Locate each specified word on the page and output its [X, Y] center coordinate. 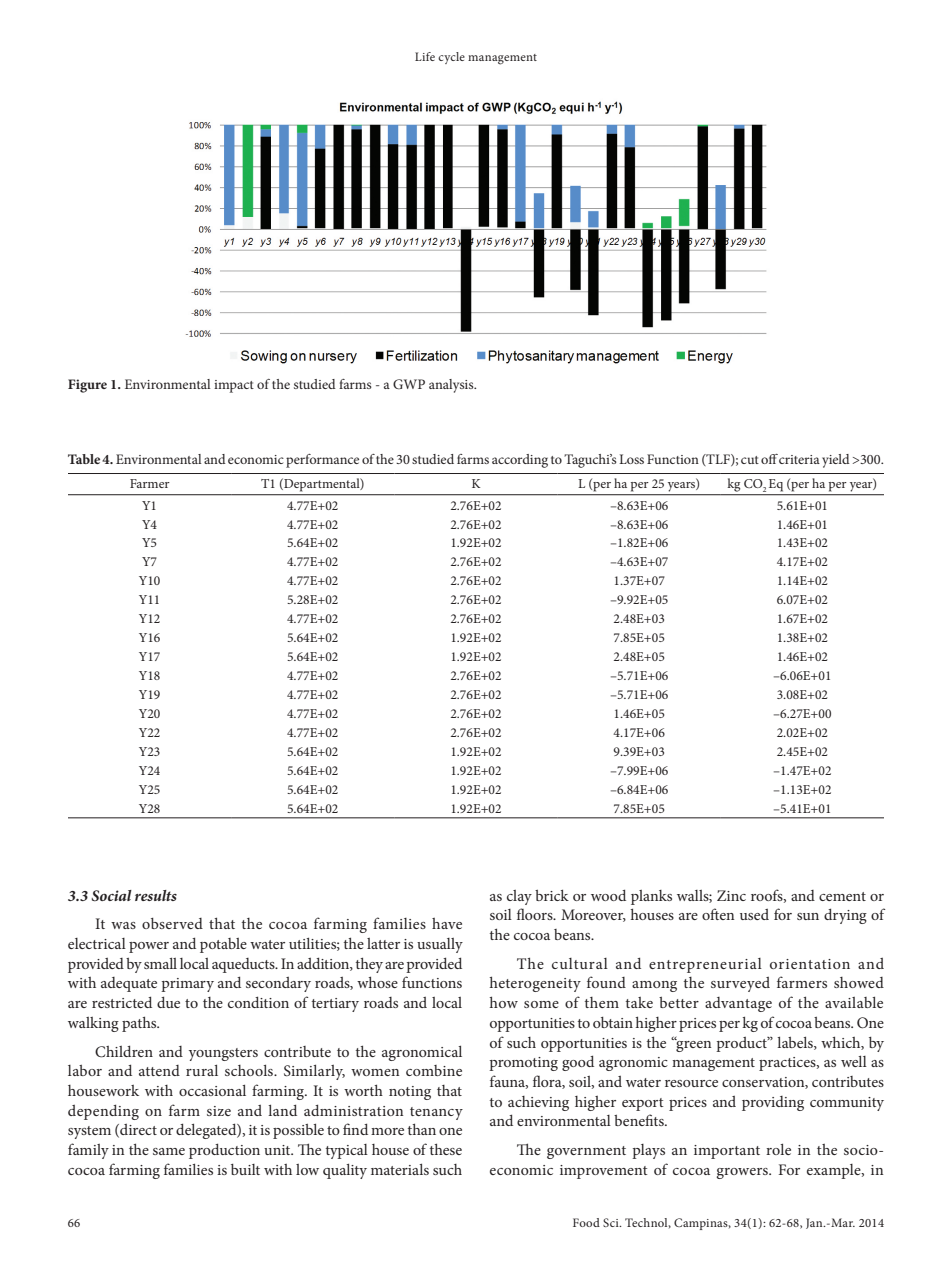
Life [425, 56]
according [520, 461]
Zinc [731, 895]
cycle [451, 58]
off [769, 459]
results [156, 895]
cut [750, 460]
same [169, 1151]
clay [519, 897]
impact [234, 386]
